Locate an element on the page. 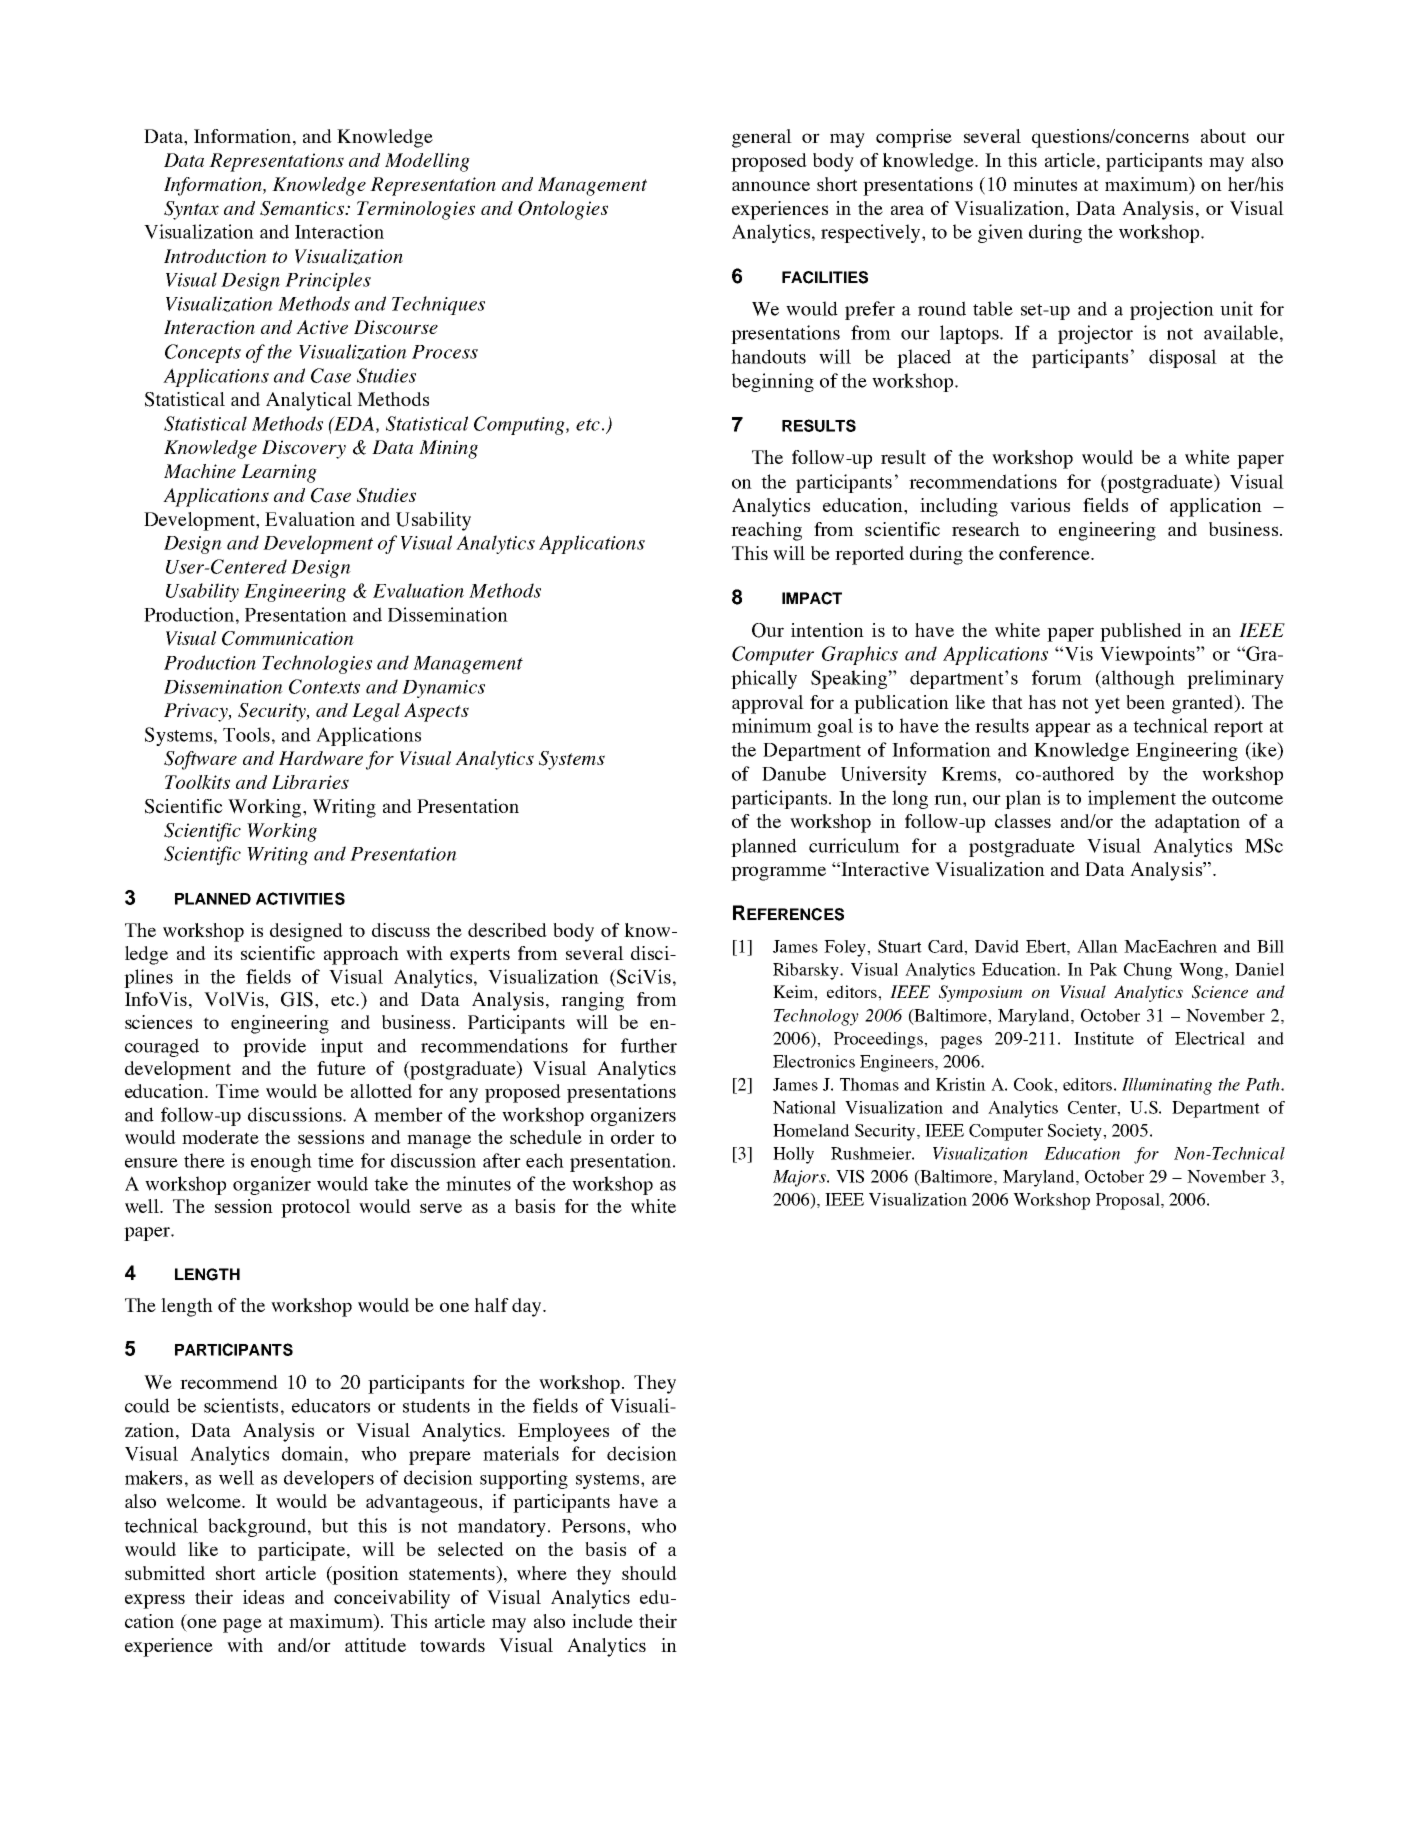 This page has height=1823, width=1409. include is located at coordinates (602, 1621).
